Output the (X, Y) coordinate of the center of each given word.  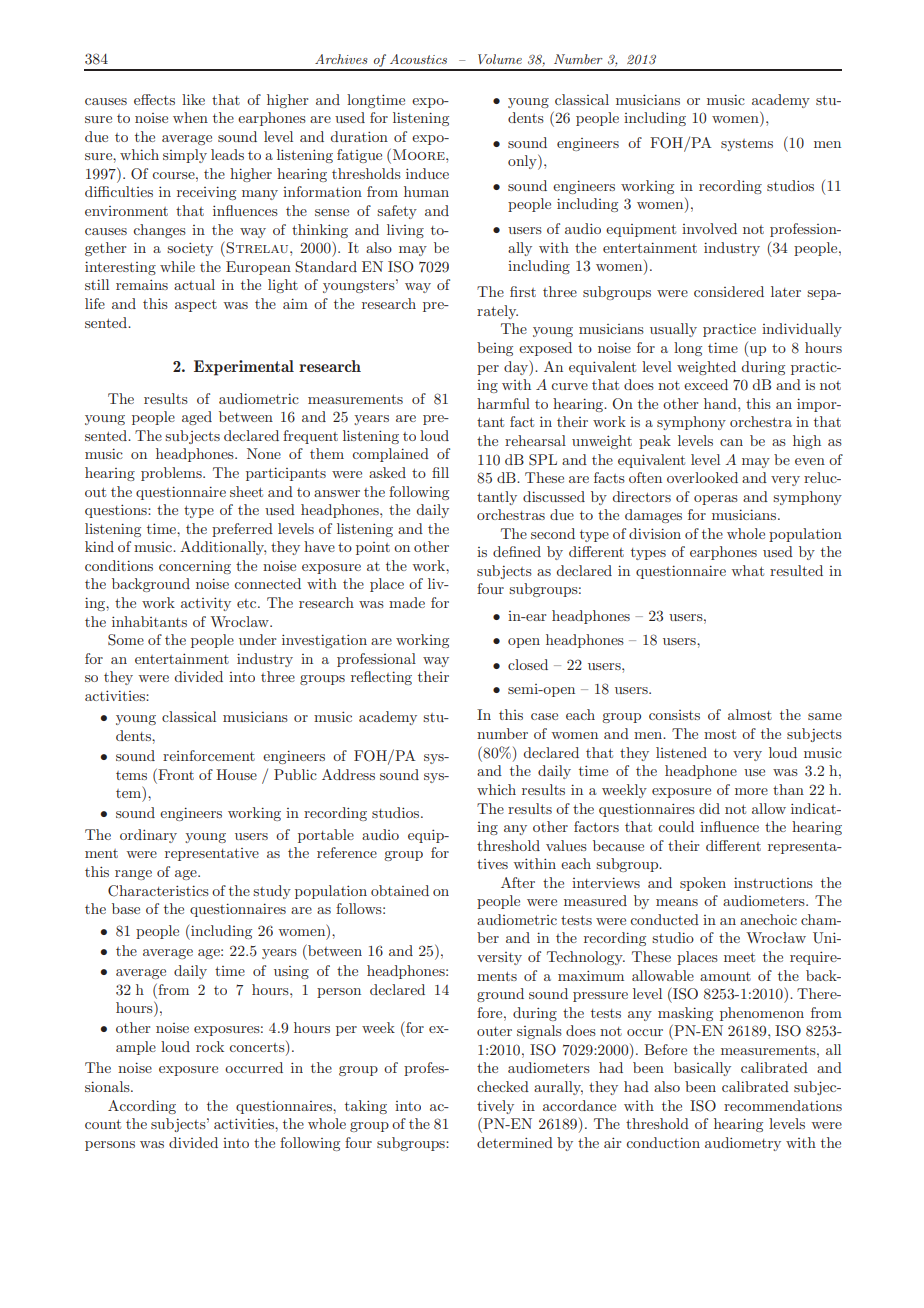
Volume (500, 59)
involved (709, 228)
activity (206, 604)
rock (210, 1046)
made (407, 602)
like (193, 99)
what (747, 570)
